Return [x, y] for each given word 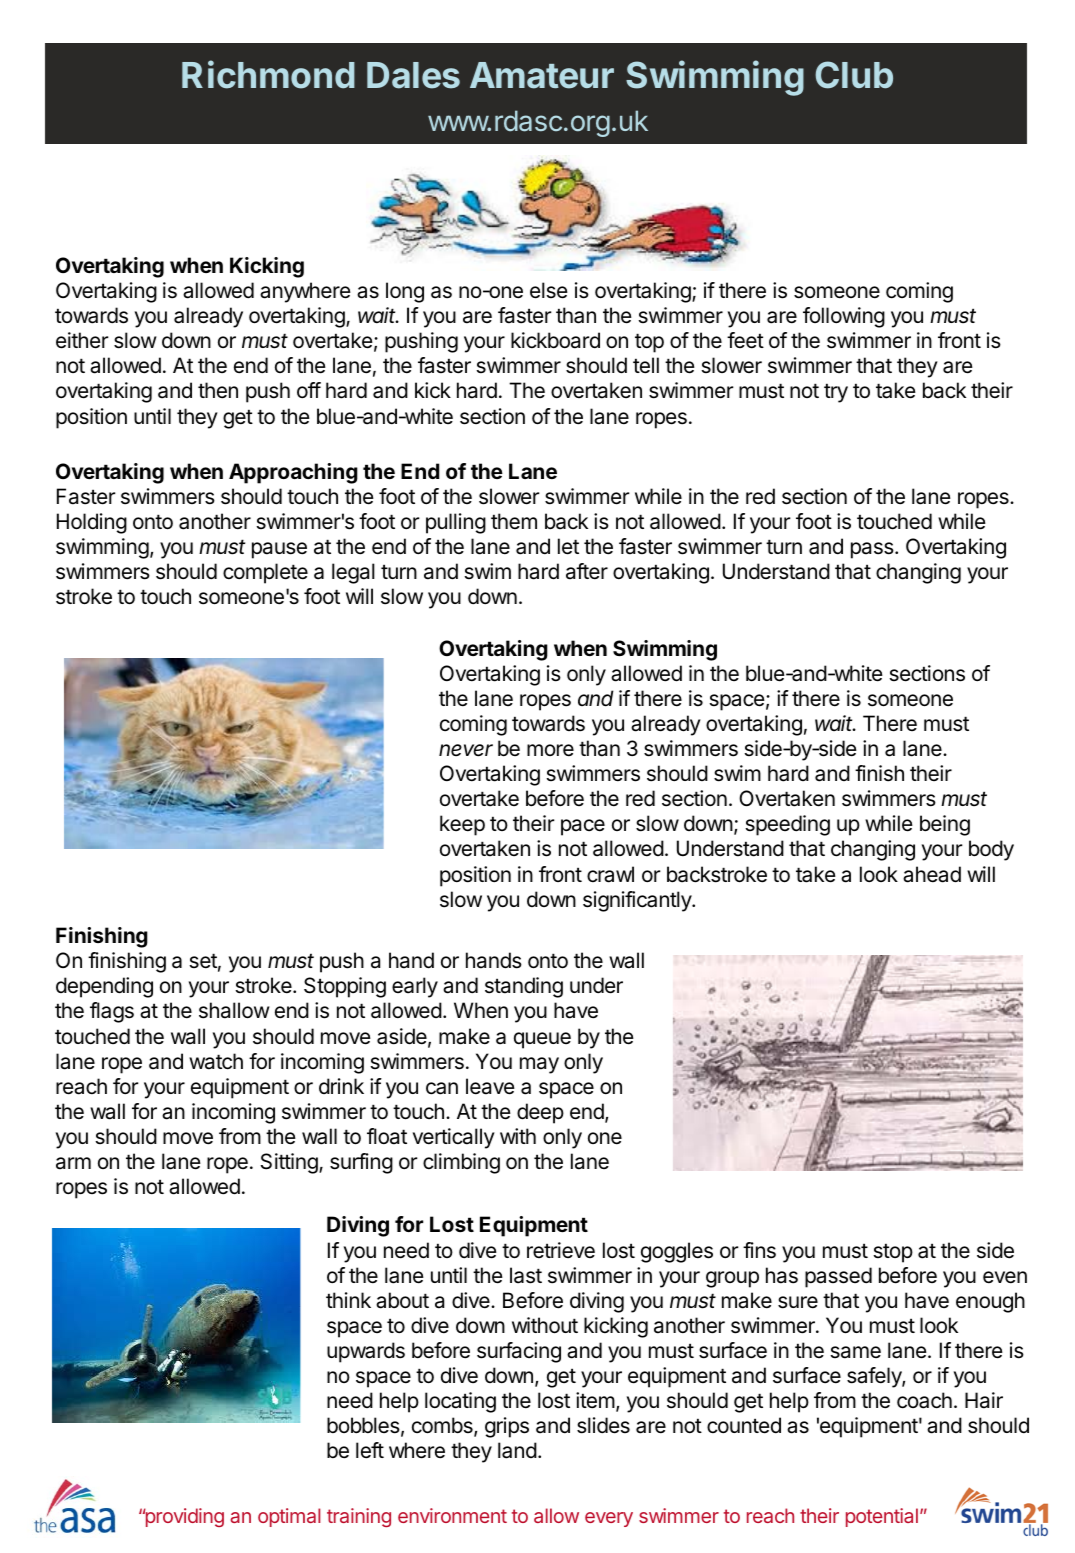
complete [265, 573]
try [836, 393]
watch [216, 1061]
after [587, 571]
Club [854, 75]
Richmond [268, 74]
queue [542, 1040]
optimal [289, 1517]
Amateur [542, 75]
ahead [932, 874]
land [517, 1450]
